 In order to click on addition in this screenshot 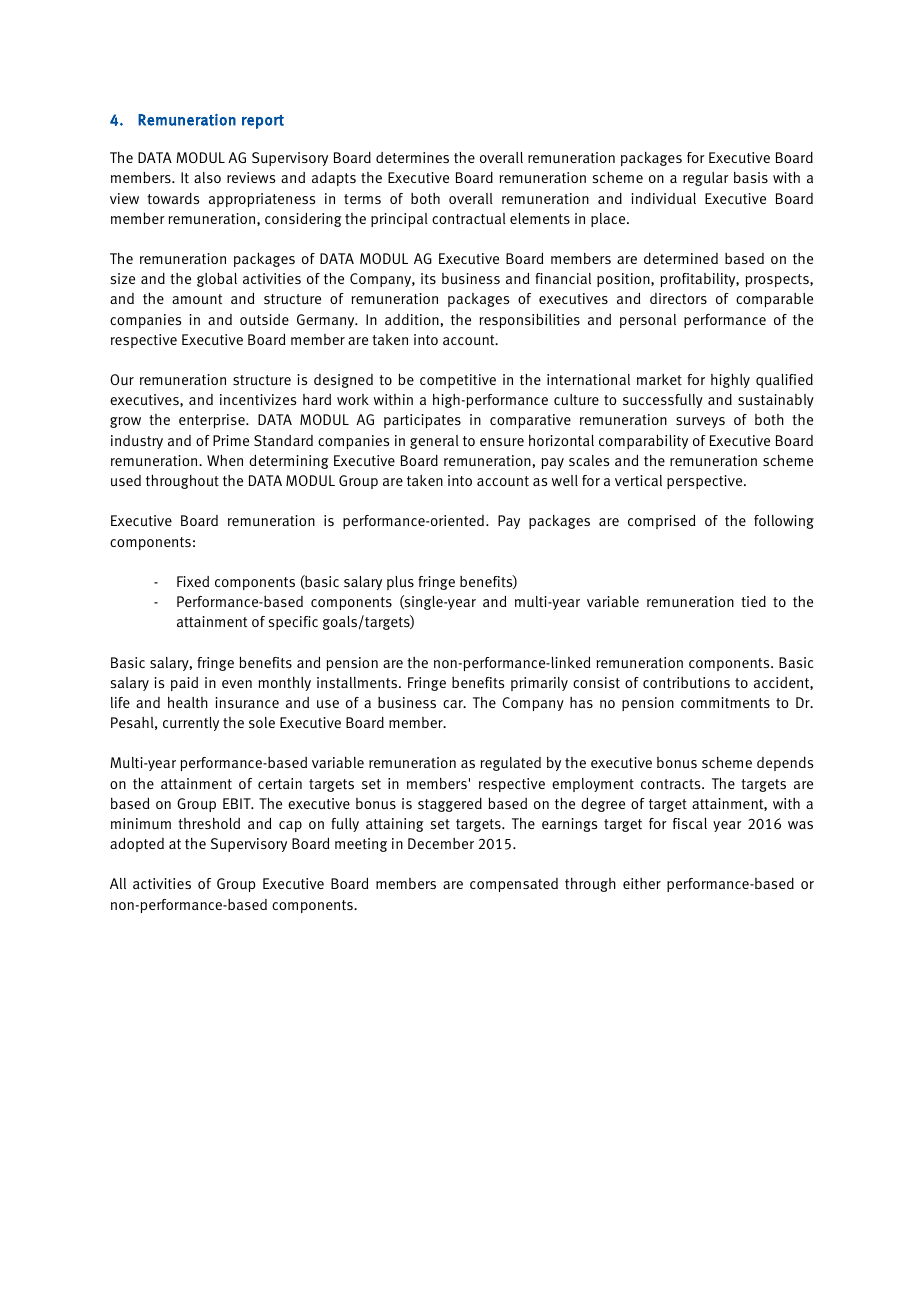, I will do `click(412, 319)`.
